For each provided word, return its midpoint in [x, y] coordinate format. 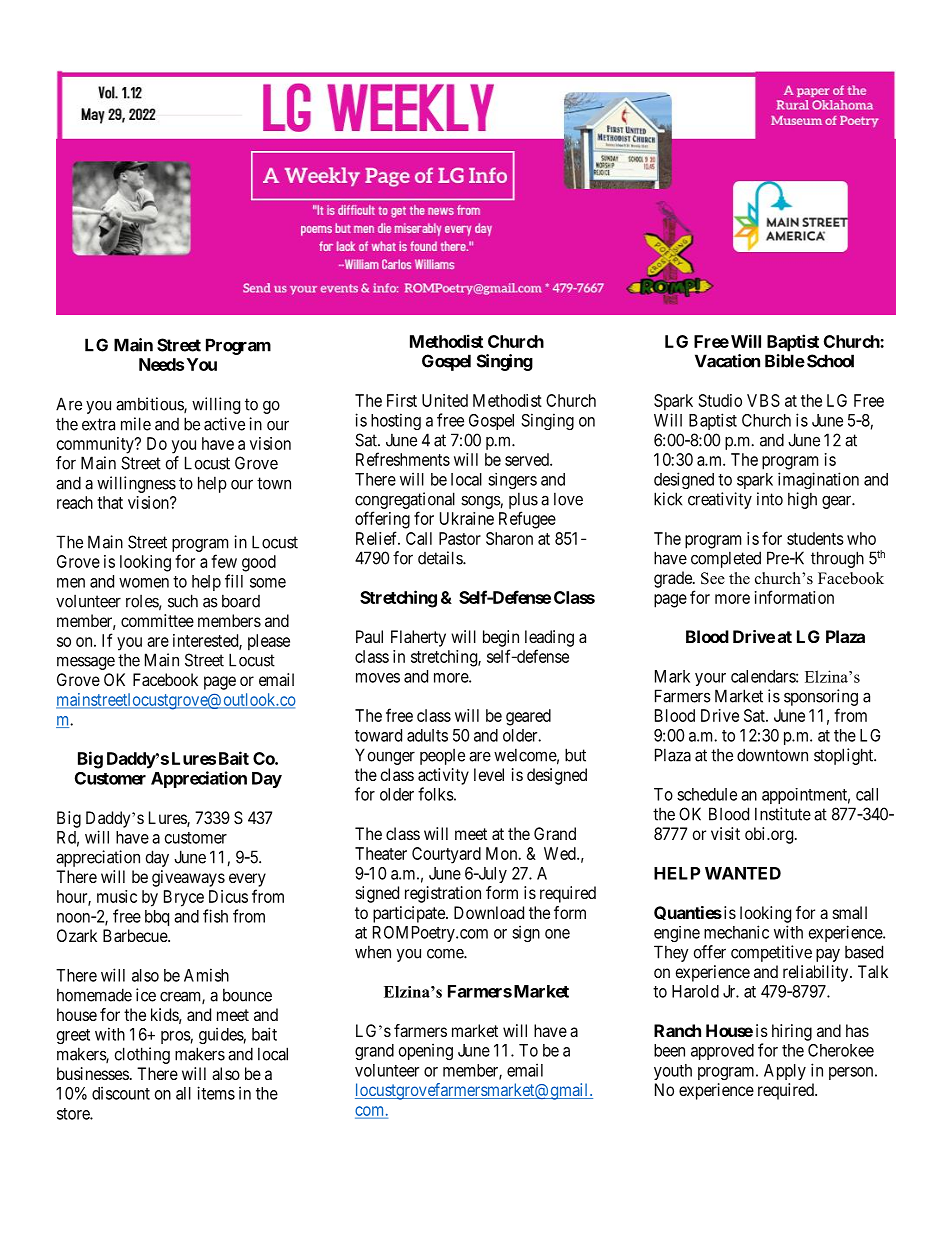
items [216, 1093]
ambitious [150, 405]
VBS [763, 400]
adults [427, 735]
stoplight [844, 756]
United [445, 400]
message [86, 663]
